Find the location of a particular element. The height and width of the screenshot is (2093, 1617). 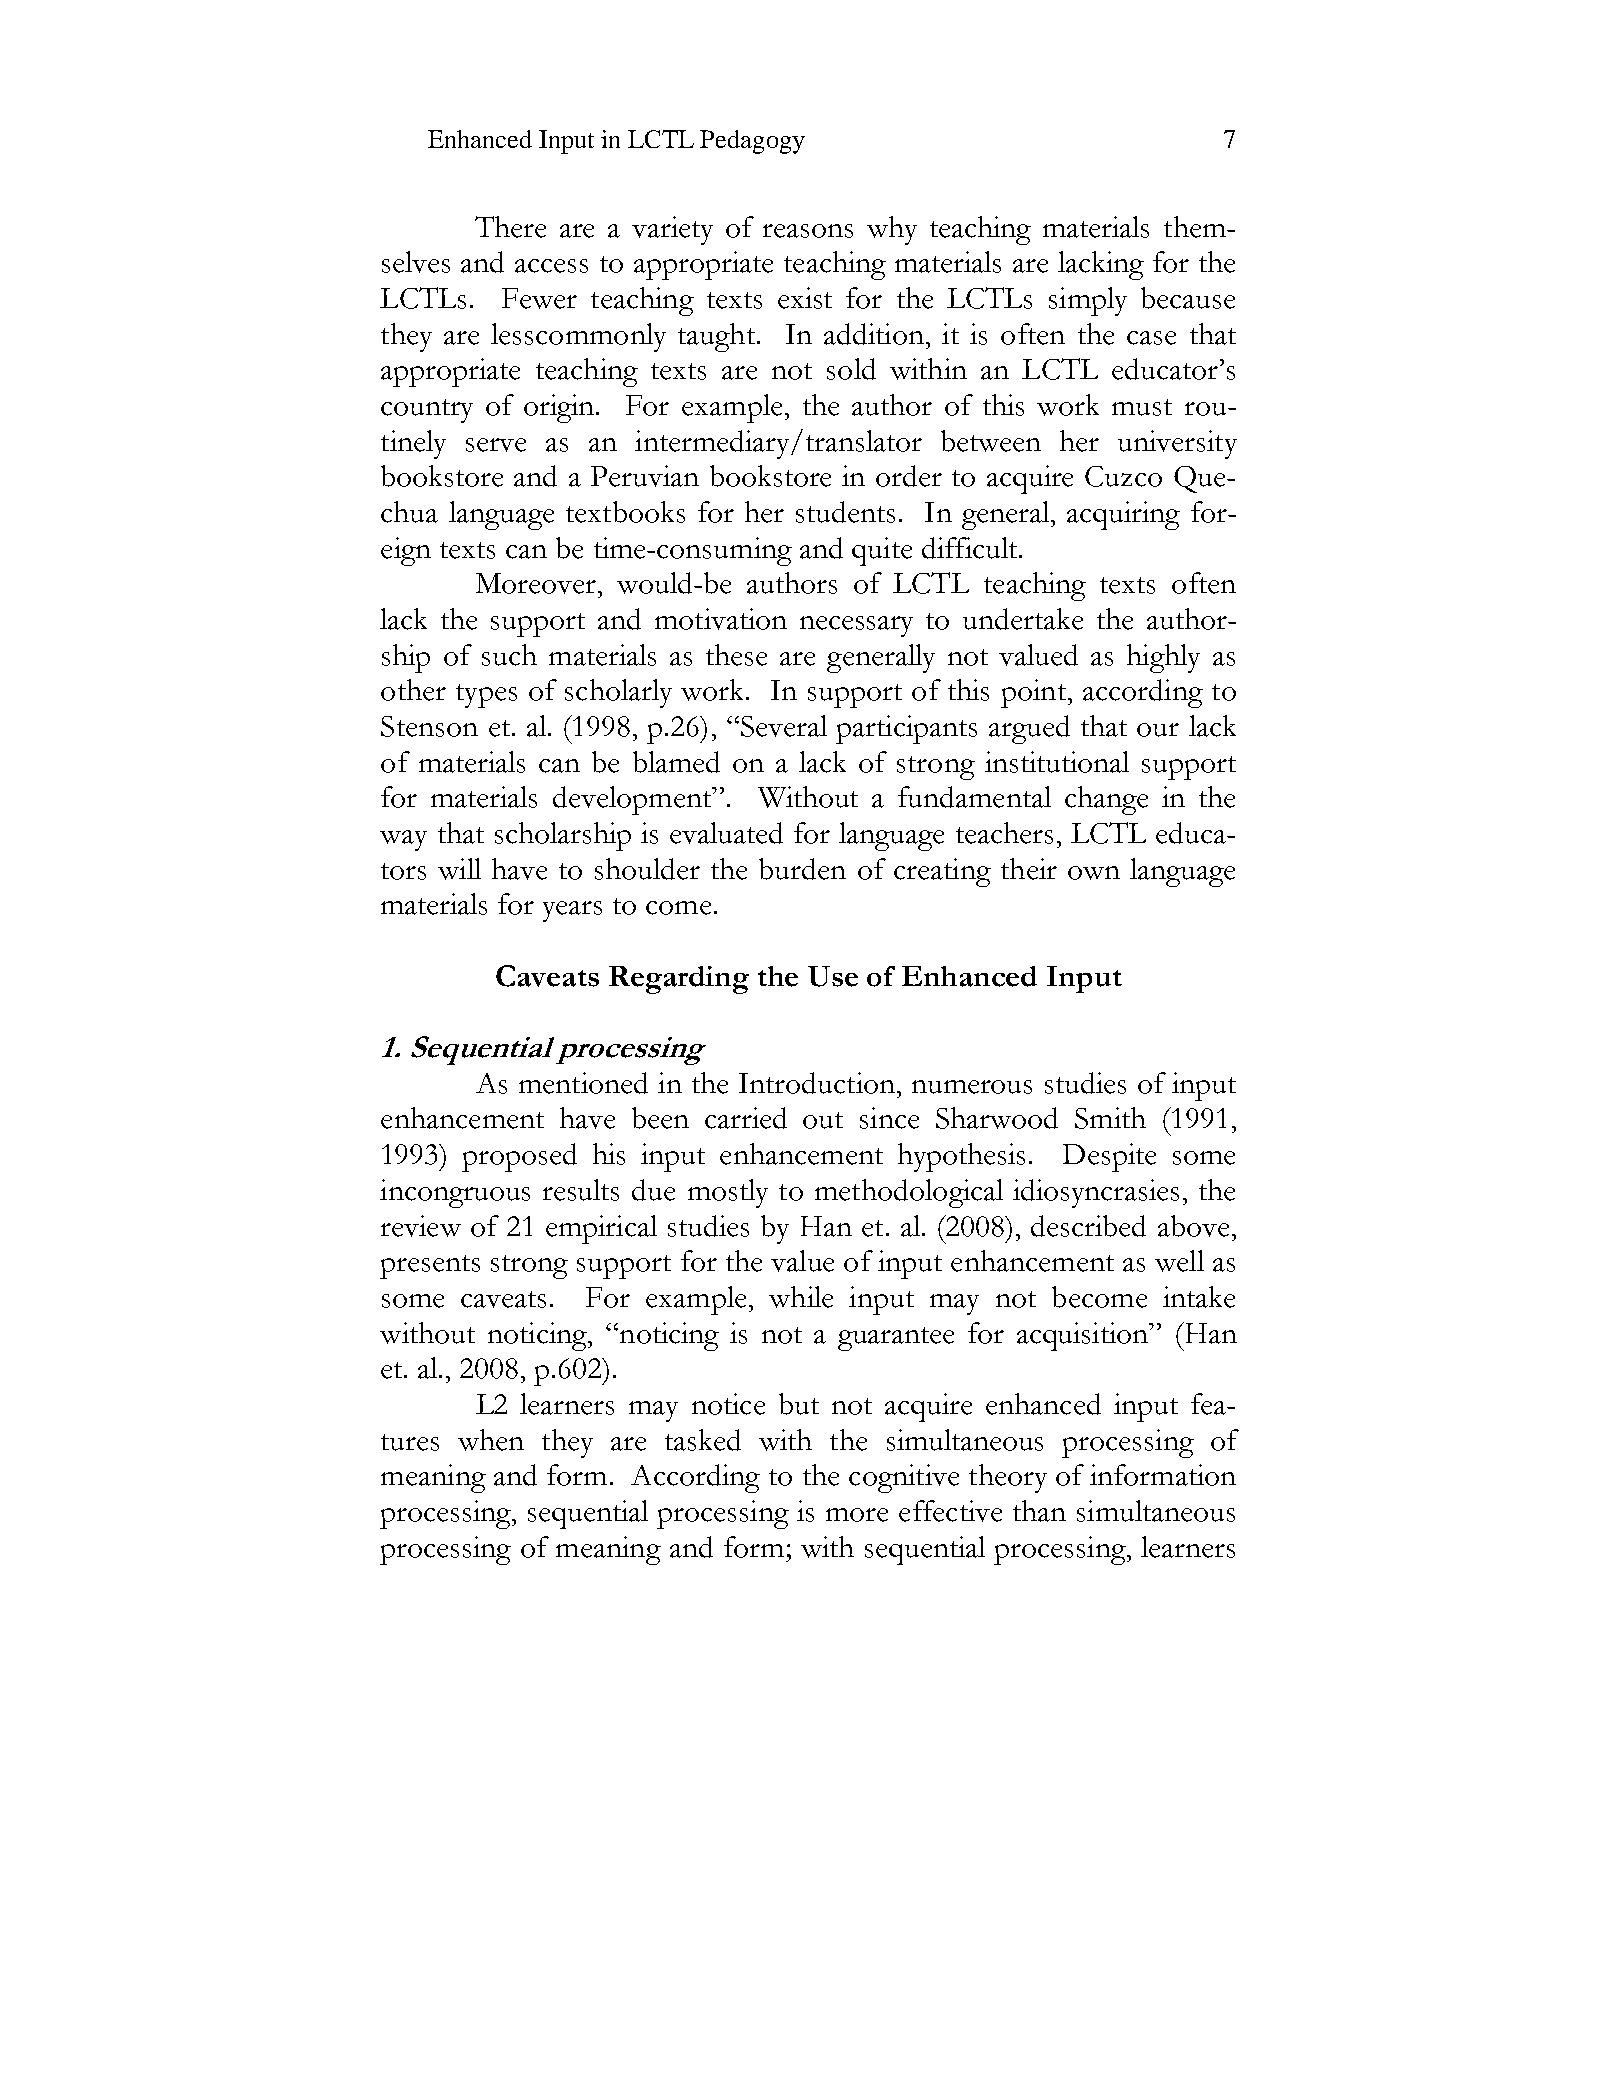

There is located at coordinates (510, 227).
